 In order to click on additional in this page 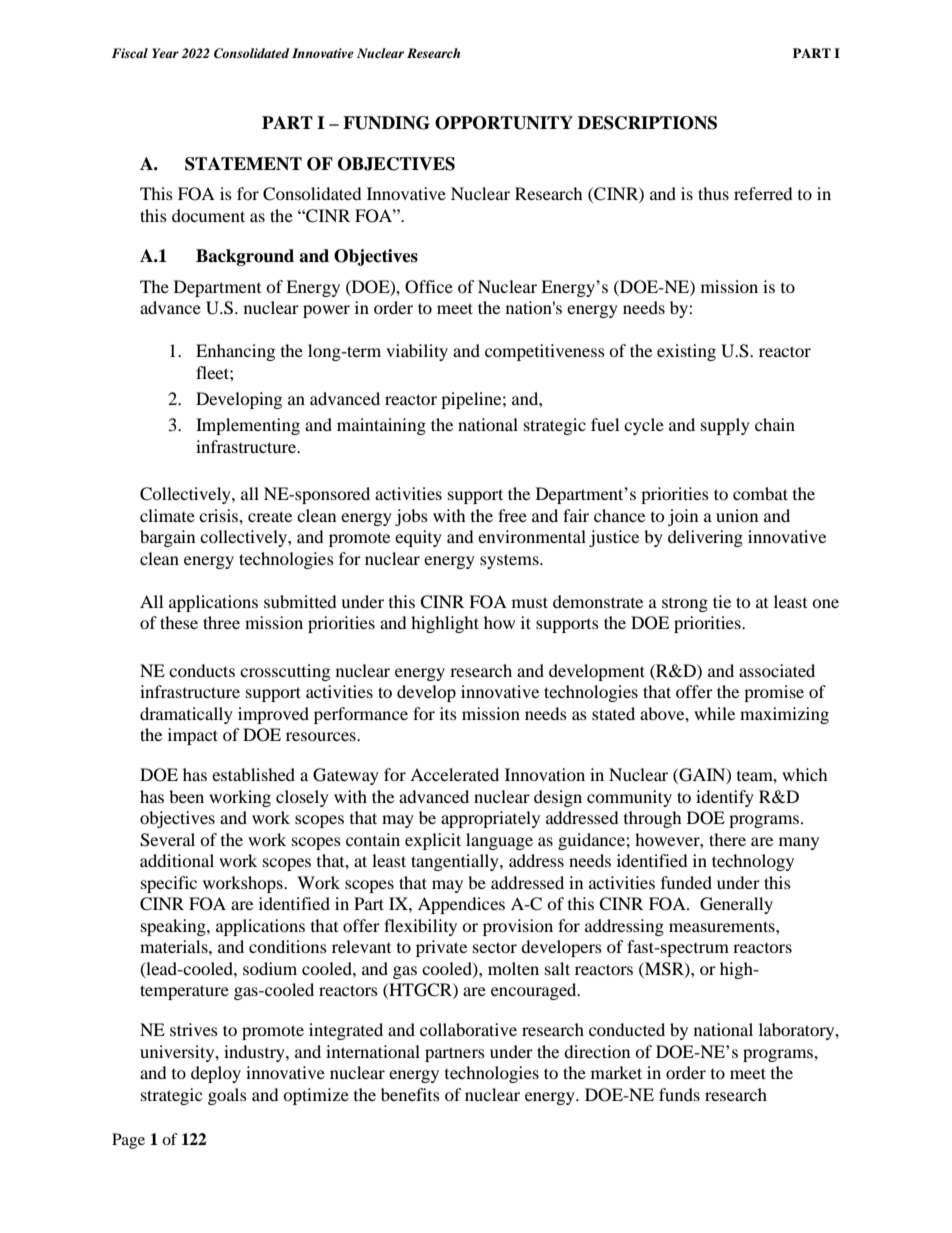, I will do `click(177, 860)`.
